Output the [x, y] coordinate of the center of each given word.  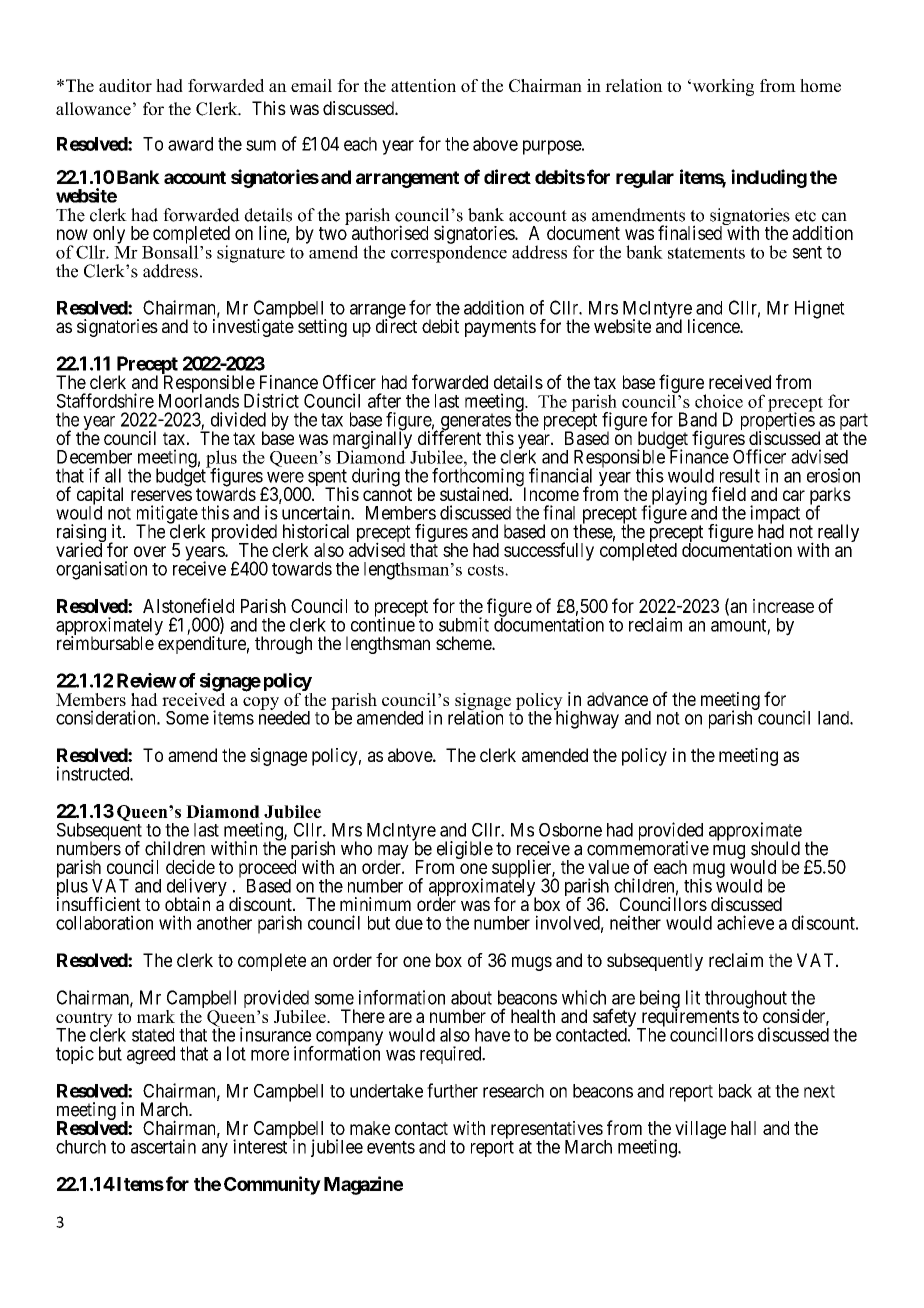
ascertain [163, 1146]
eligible [465, 850]
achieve [745, 922]
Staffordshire [105, 400]
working [722, 87]
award [190, 144]
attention [423, 85]
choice [719, 401]
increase [783, 606]
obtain [187, 904]
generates [475, 423]
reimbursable [105, 643]
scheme [464, 643]
